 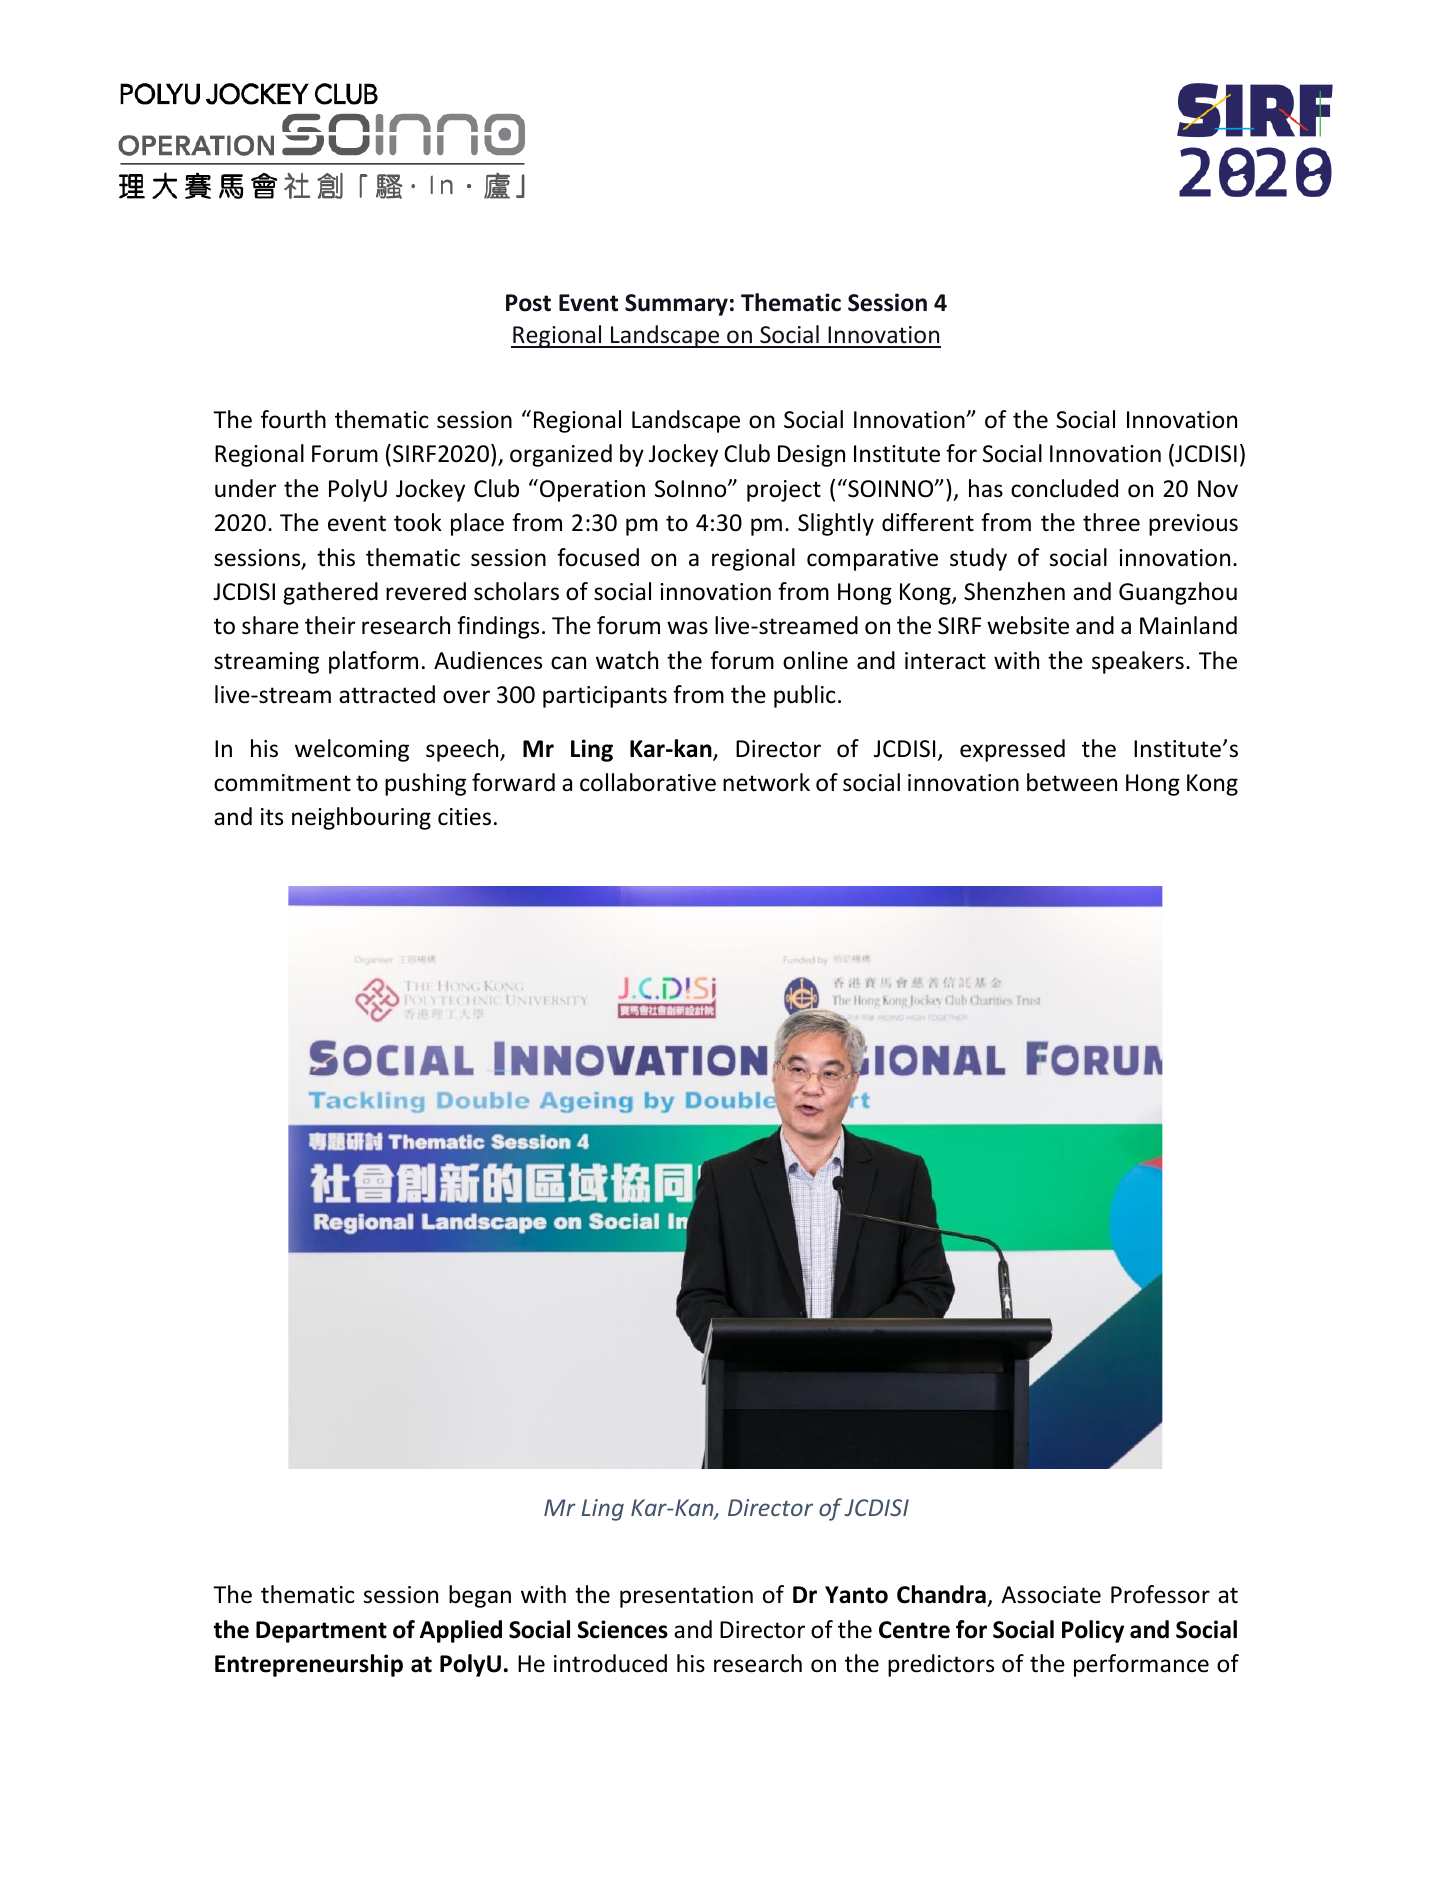 I want to click on network, so click(x=766, y=782).
